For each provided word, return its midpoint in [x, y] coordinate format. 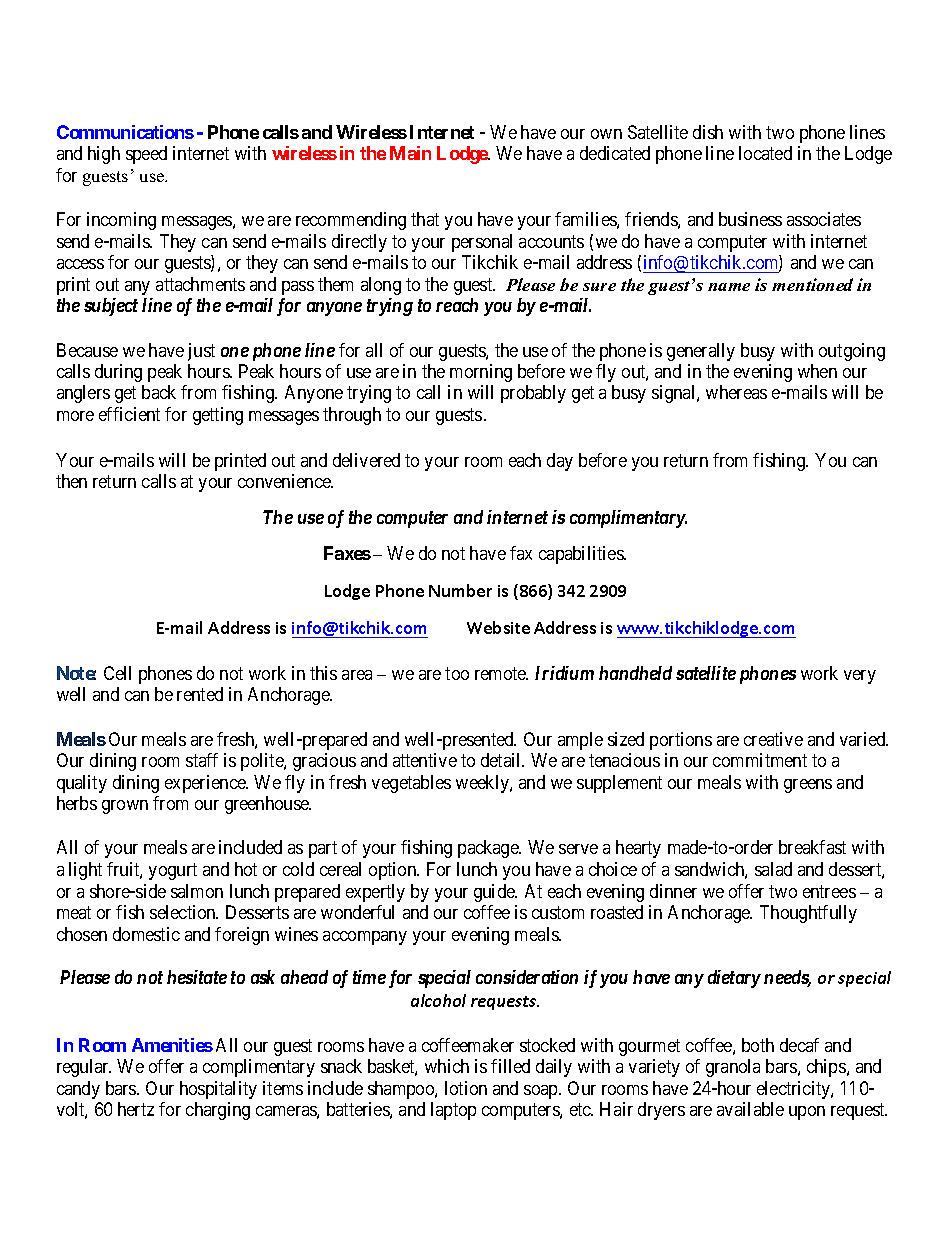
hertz [136, 1109]
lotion [466, 1088]
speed [146, 155]
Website [498, 627]
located [765, 153]
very [860, 677]
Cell [117, 673]
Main [410, 153]
